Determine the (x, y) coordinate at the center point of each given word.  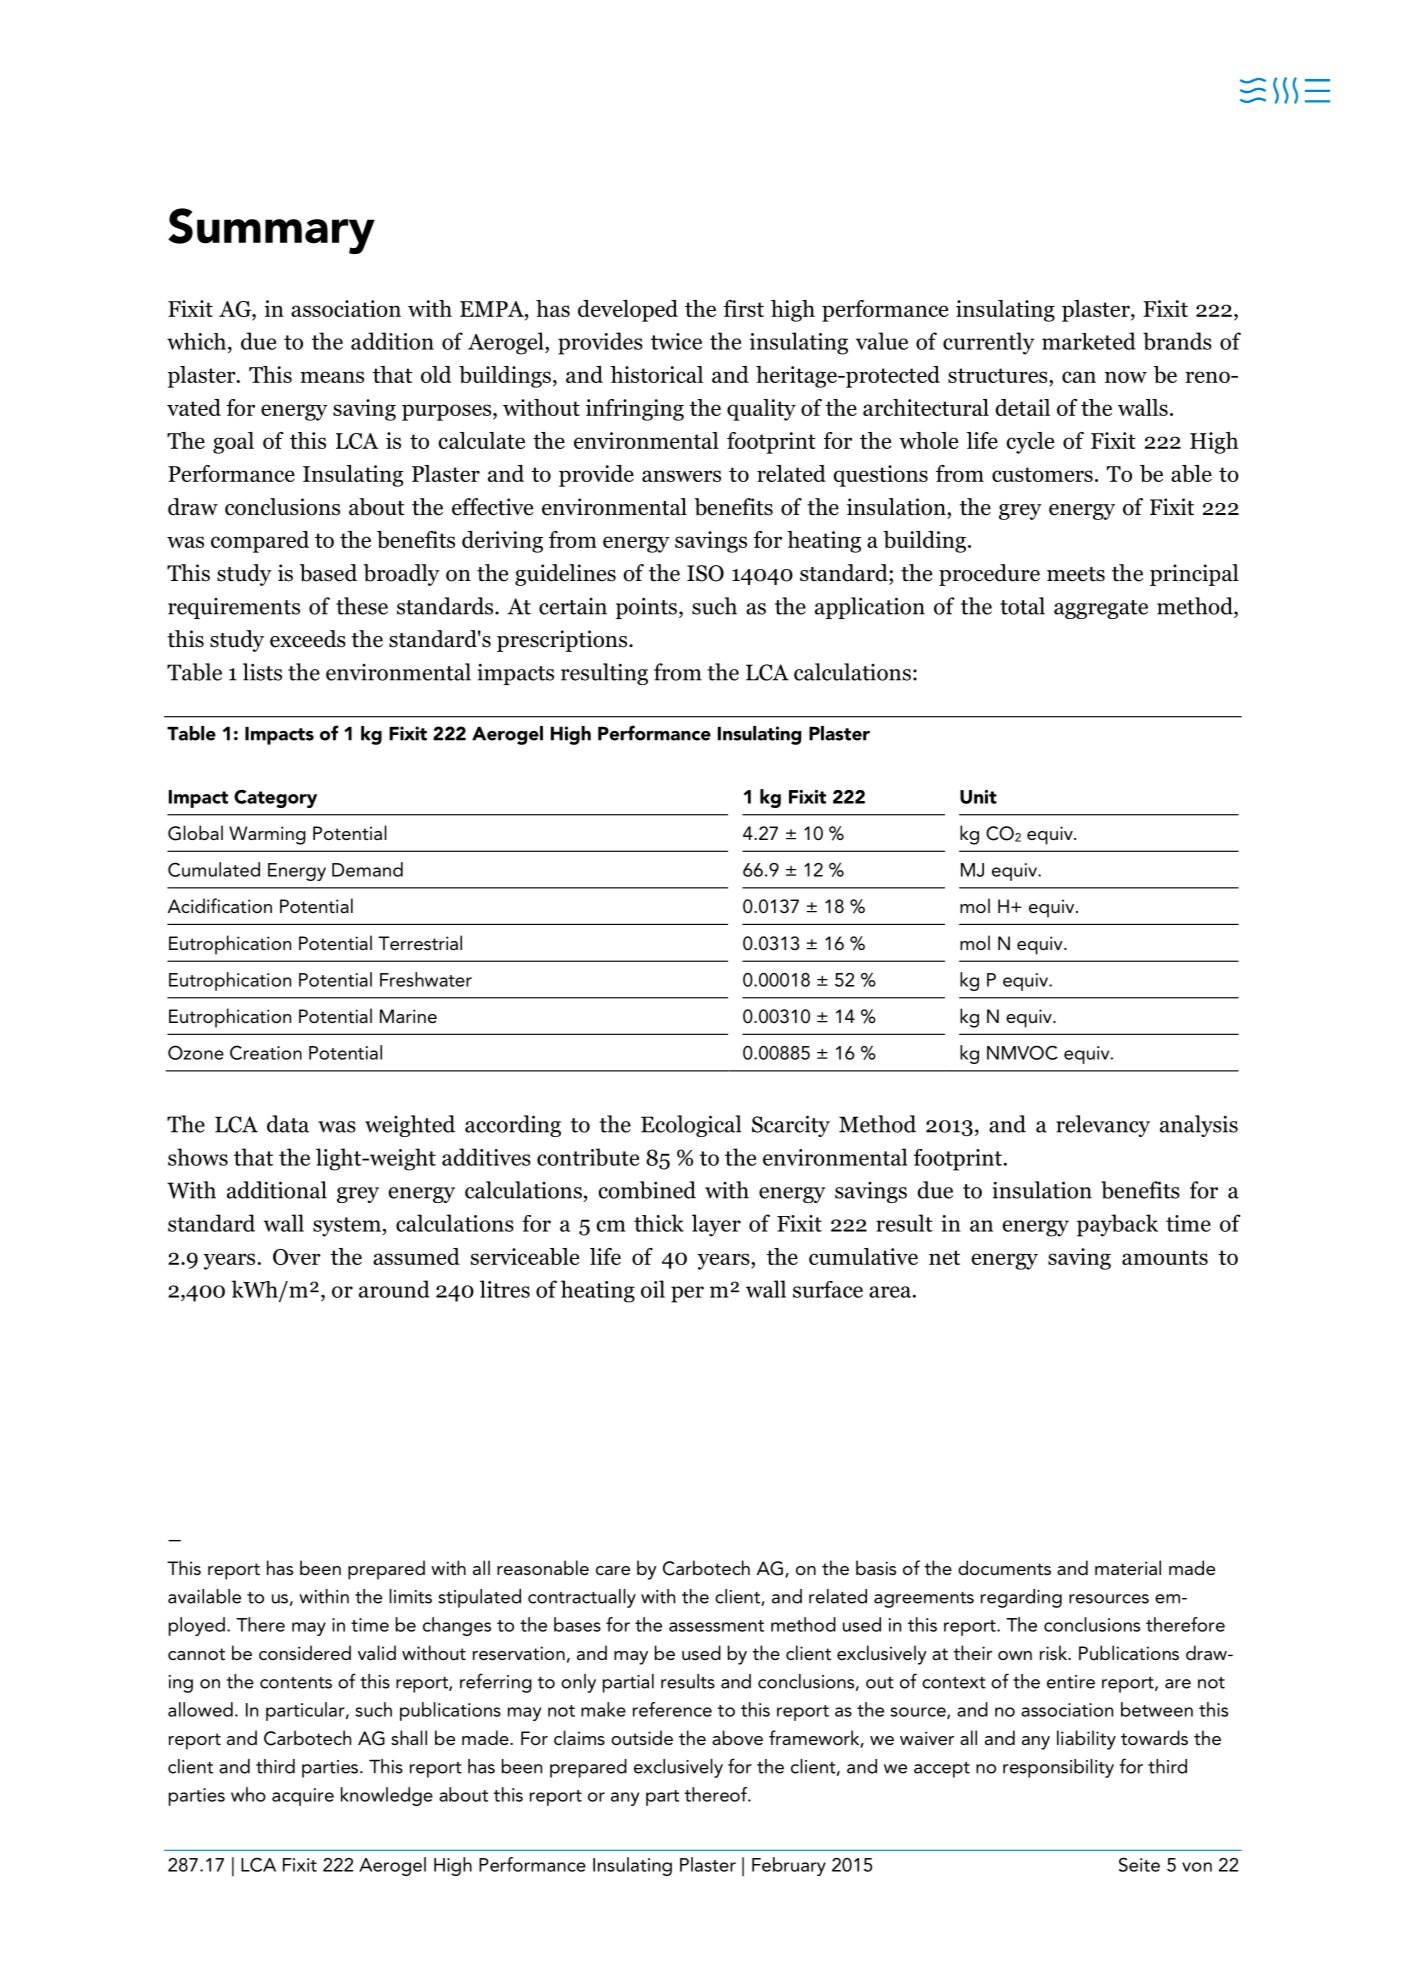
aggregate (1101, 609)
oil (653, 1289)
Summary (271, 231)
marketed (1089, 341)
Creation (266, 1052)
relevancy (1103, 1126)
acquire (303, 1797)
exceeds (308, 639)
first (743, 308)
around (394, 1289)
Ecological (691, 1126)
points (646, 608)
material (1128, 1567)
